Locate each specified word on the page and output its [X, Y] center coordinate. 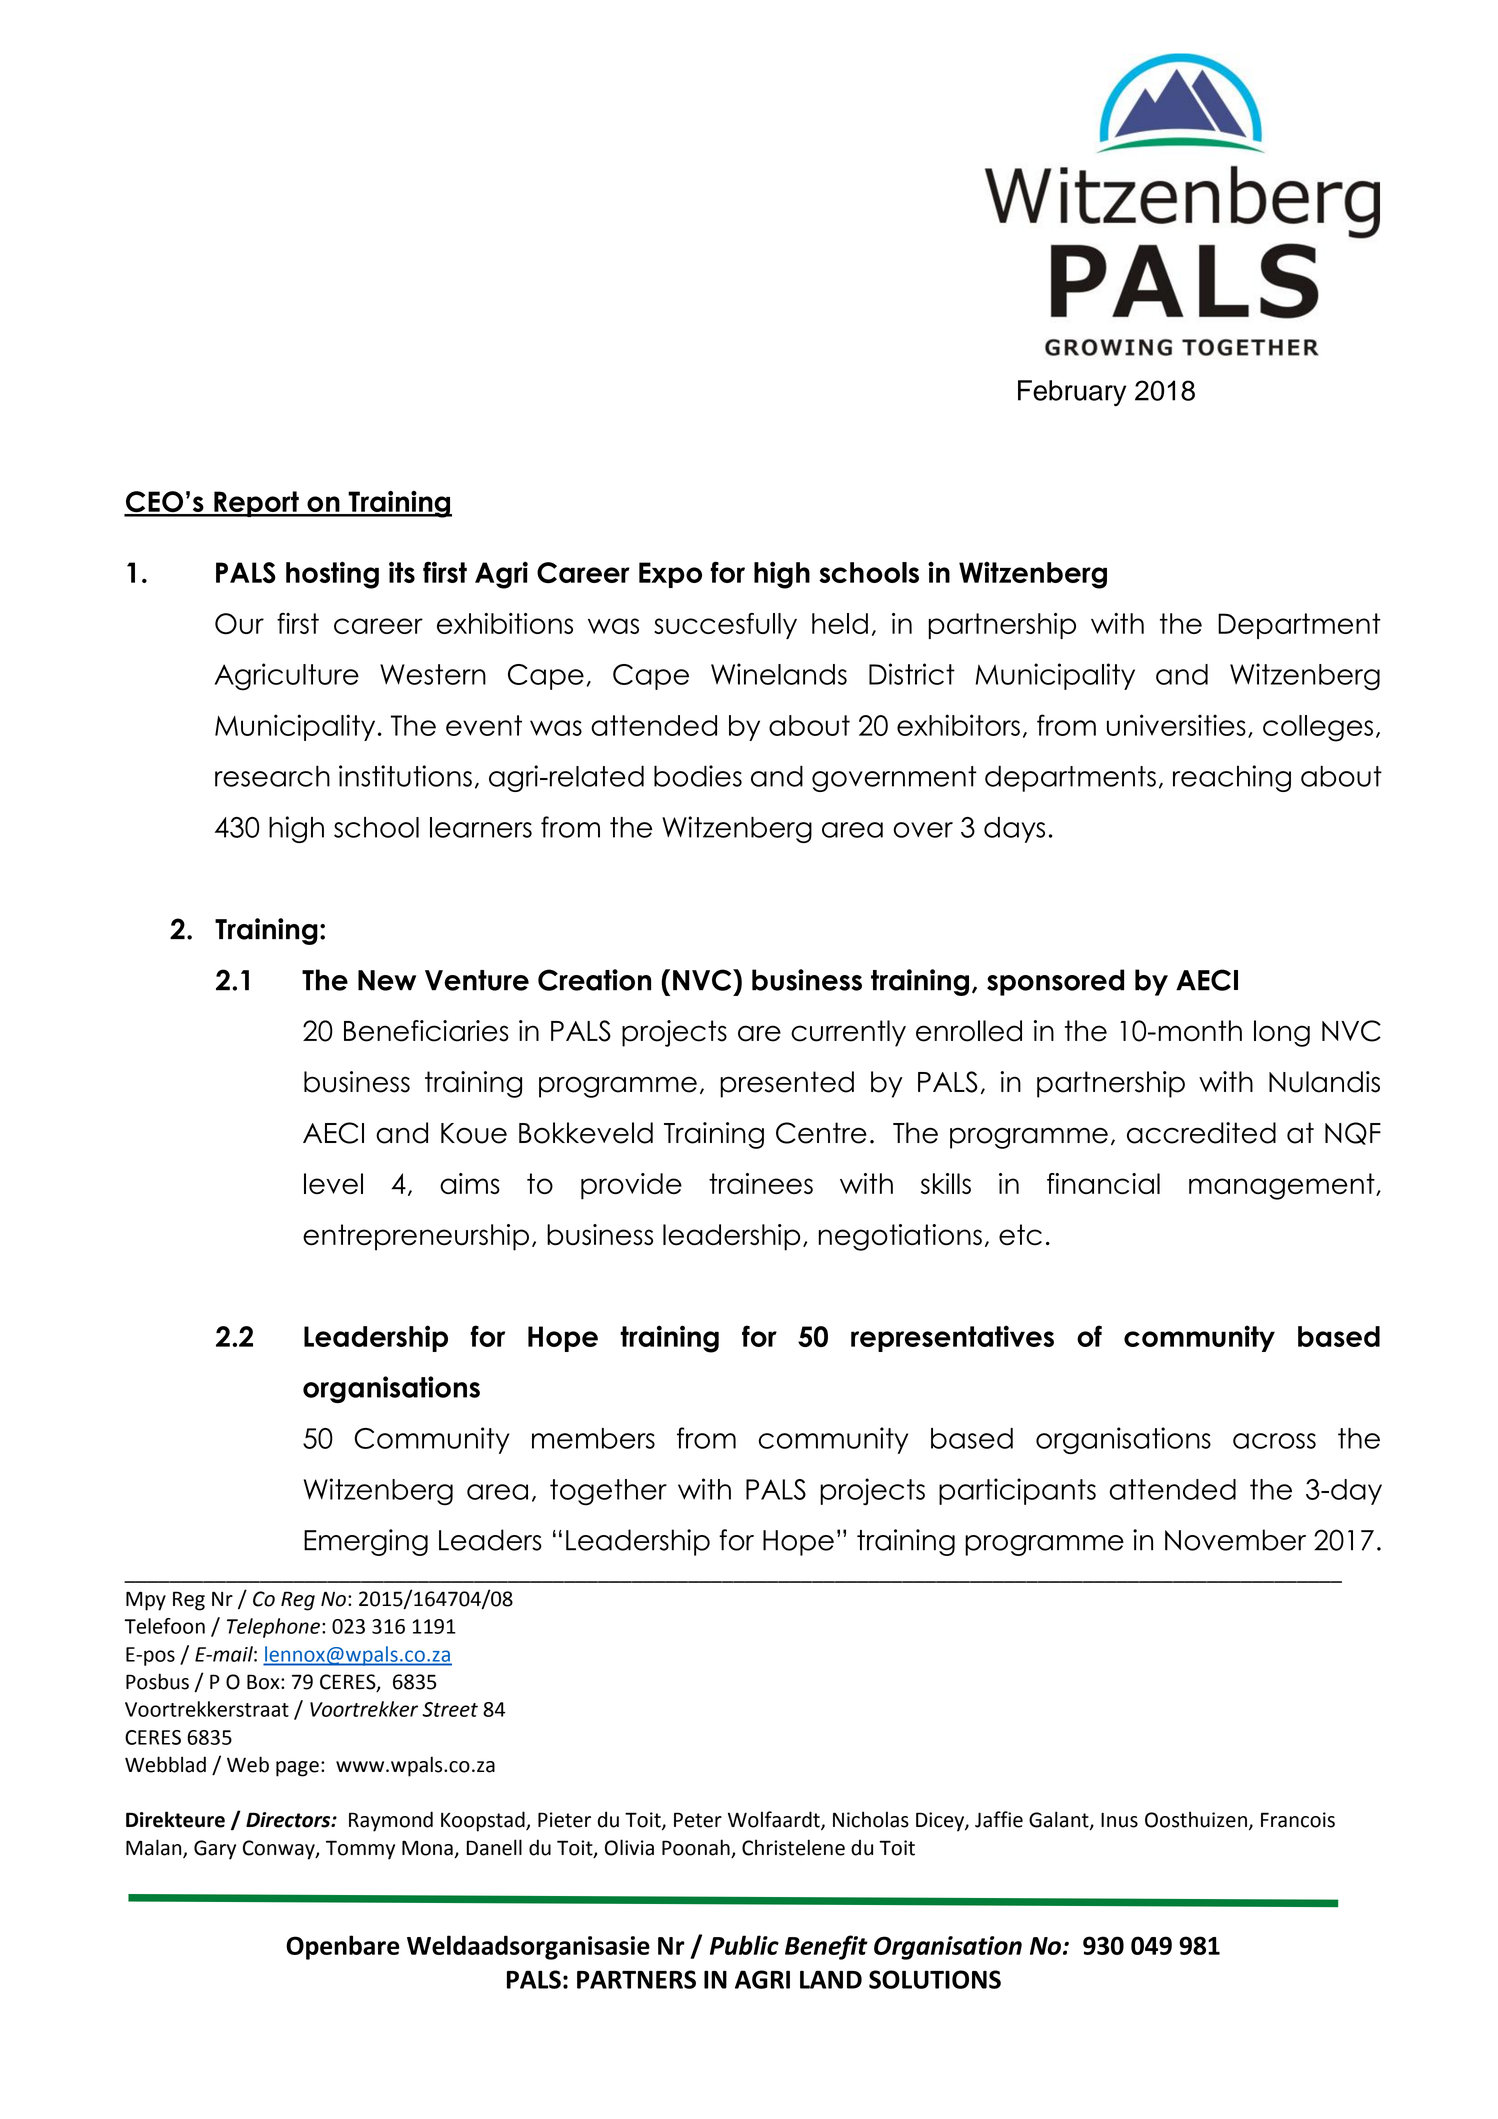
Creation [594, 980]
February [1072, 393]
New [387, 980]
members [593, 1438]
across [1274, 1441]
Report [256, 504]
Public [744, 1945]
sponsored [1055, 982]
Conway [280, 1850]
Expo [670, 575]
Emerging [366, 1542]
